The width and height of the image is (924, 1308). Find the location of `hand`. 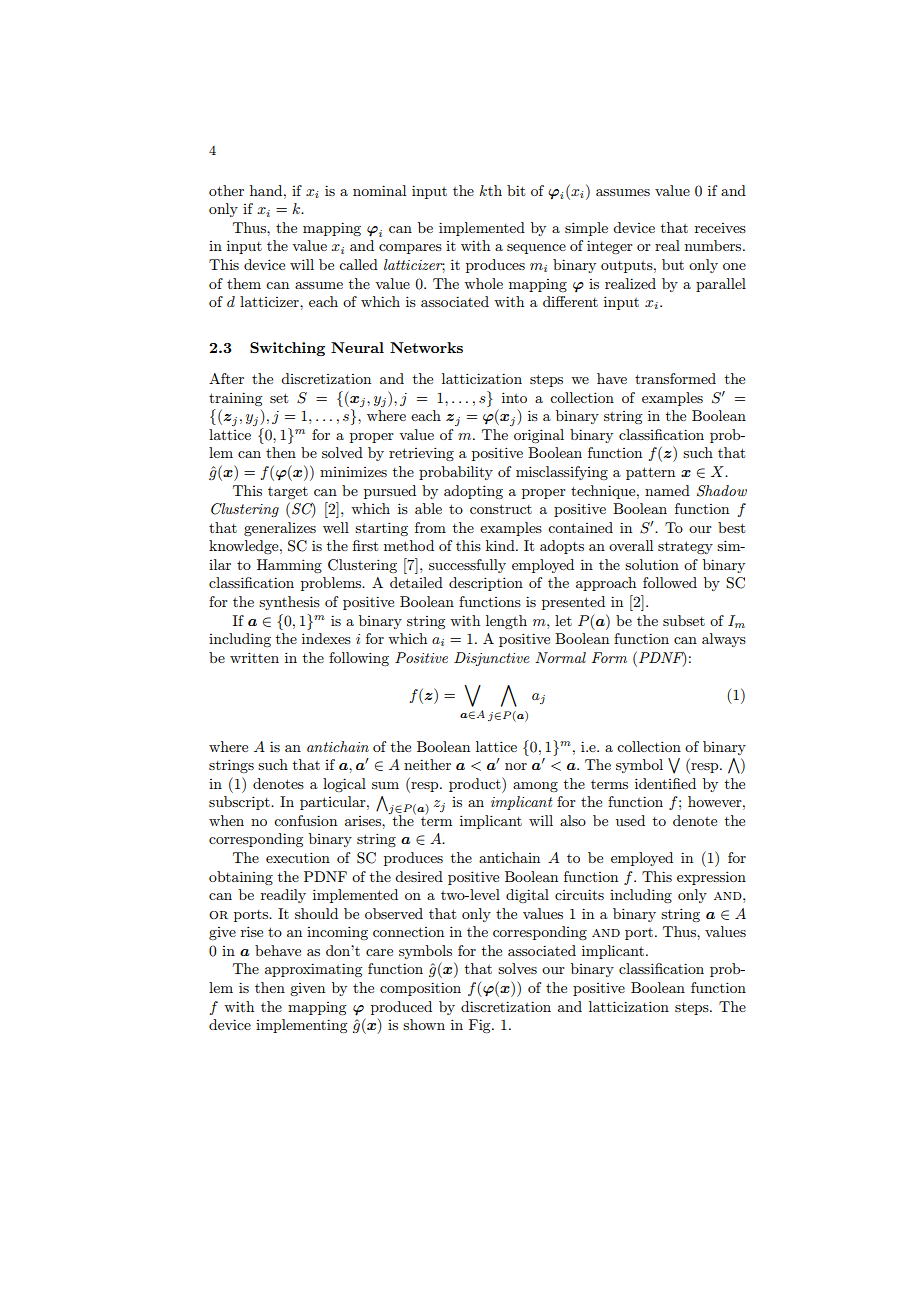

hand is located at coordinates (267, 190).
